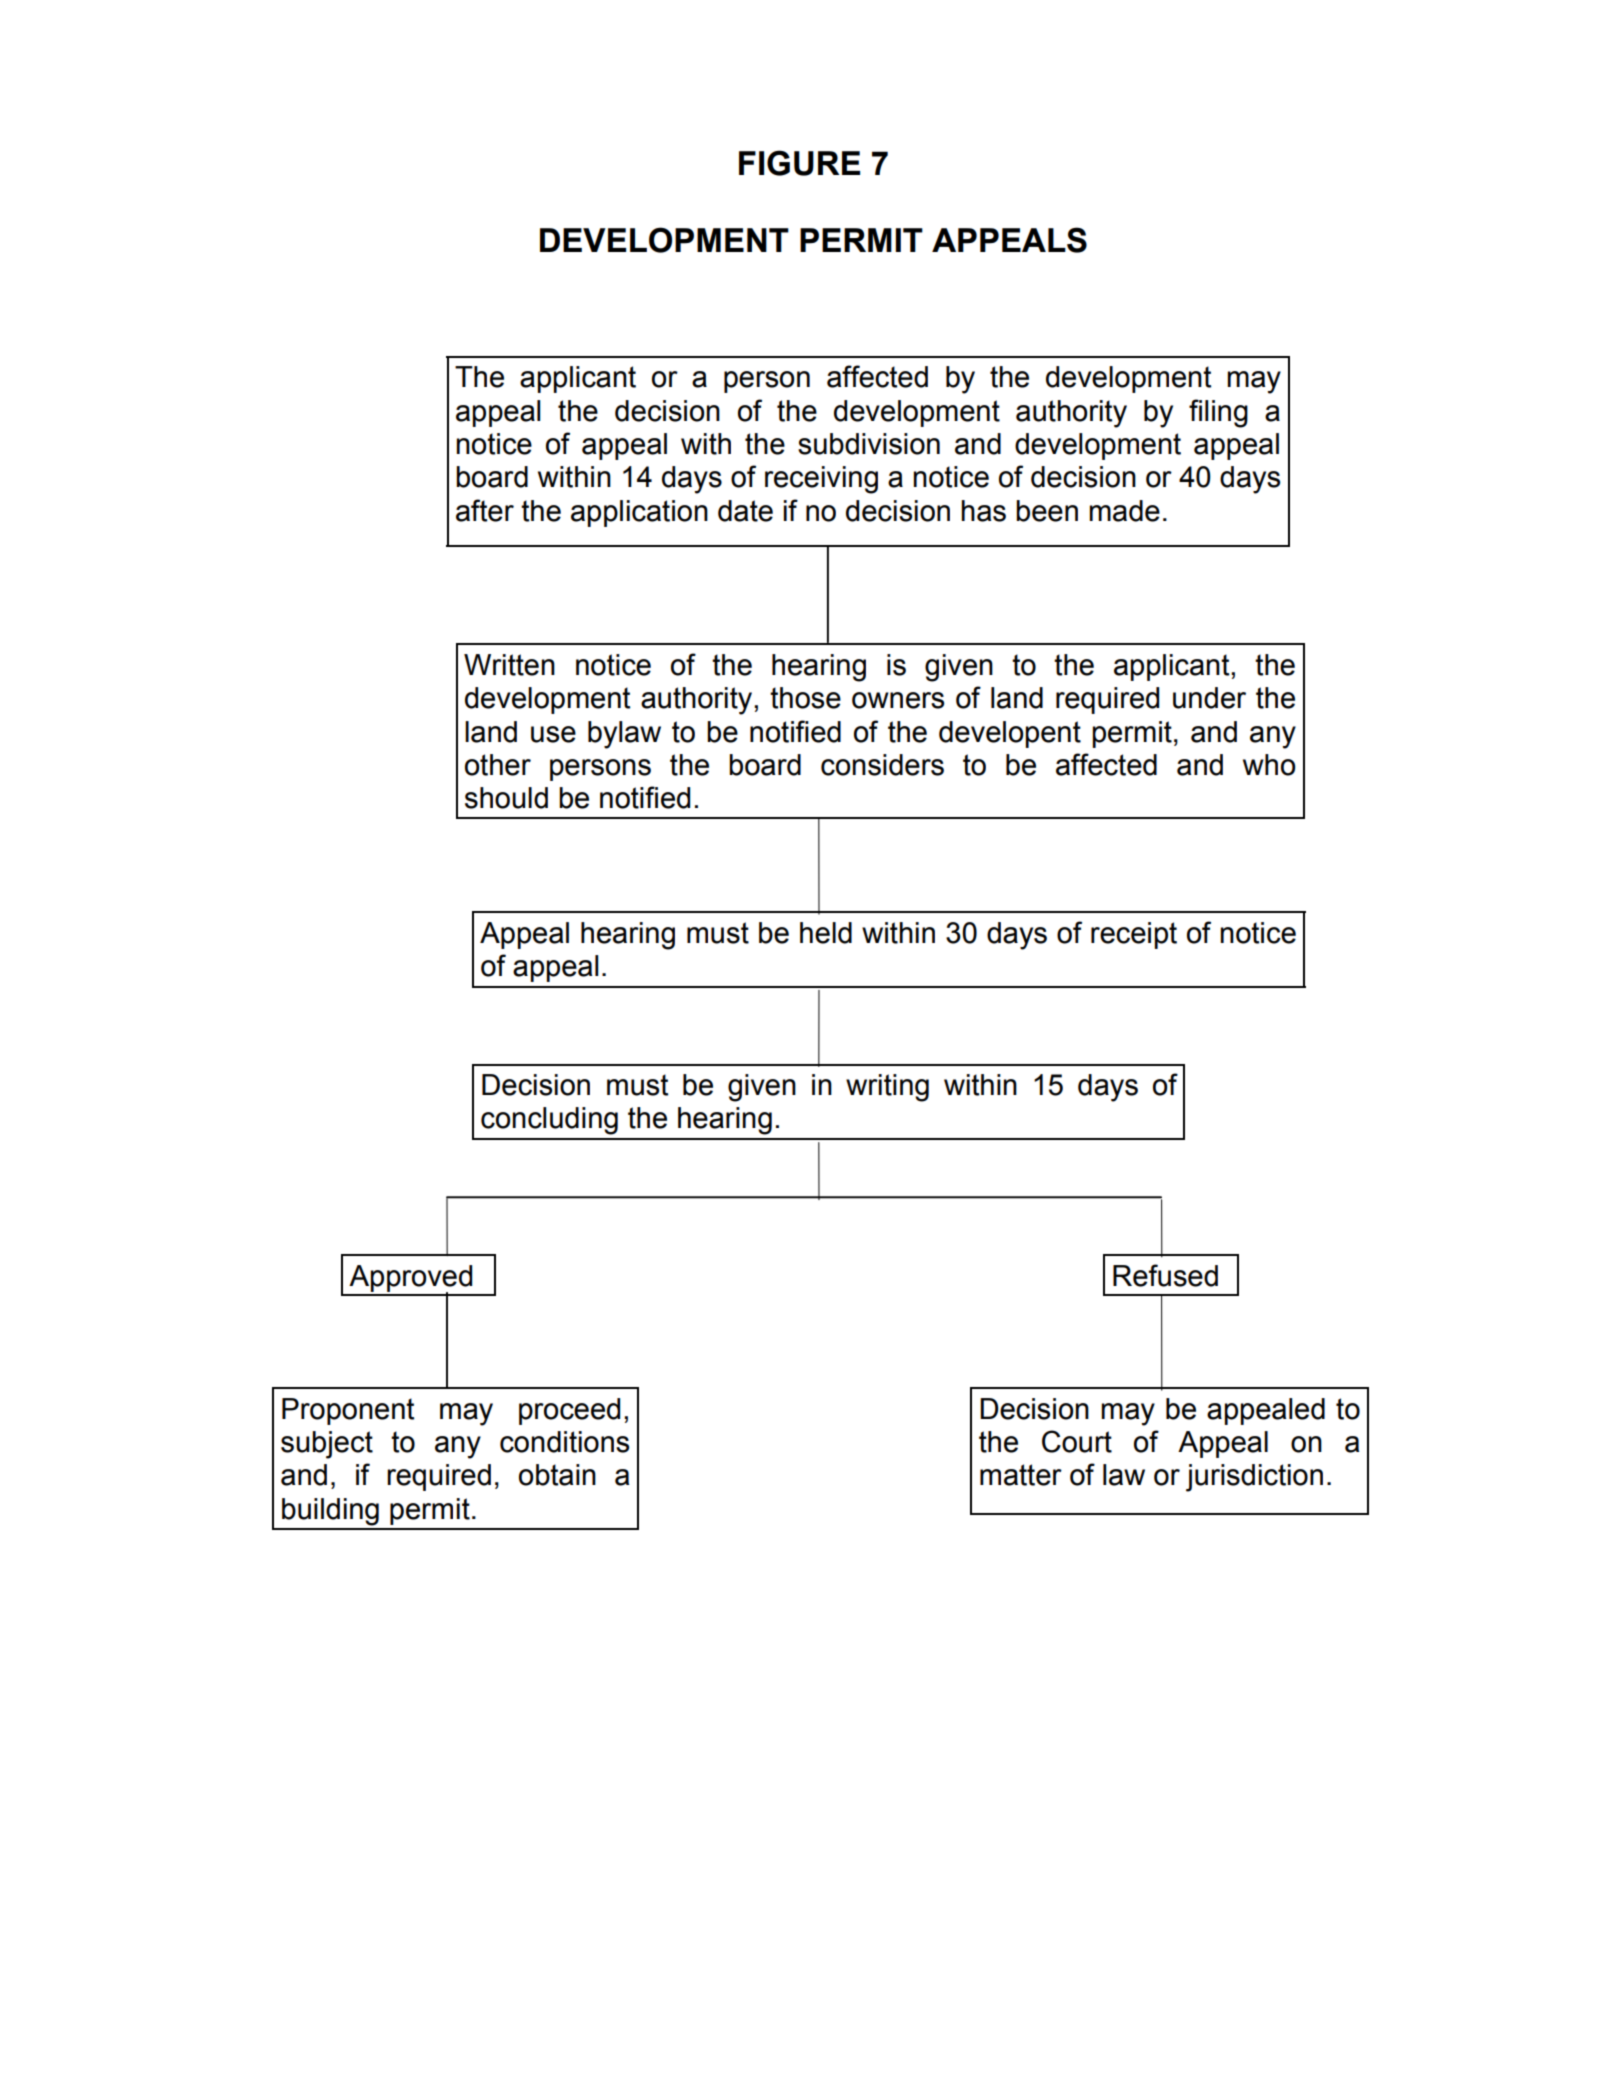 The image size is (1619, 2095). Describe the element at coordinates (1165, 1275) in the page. I see `Refused` at that location.
